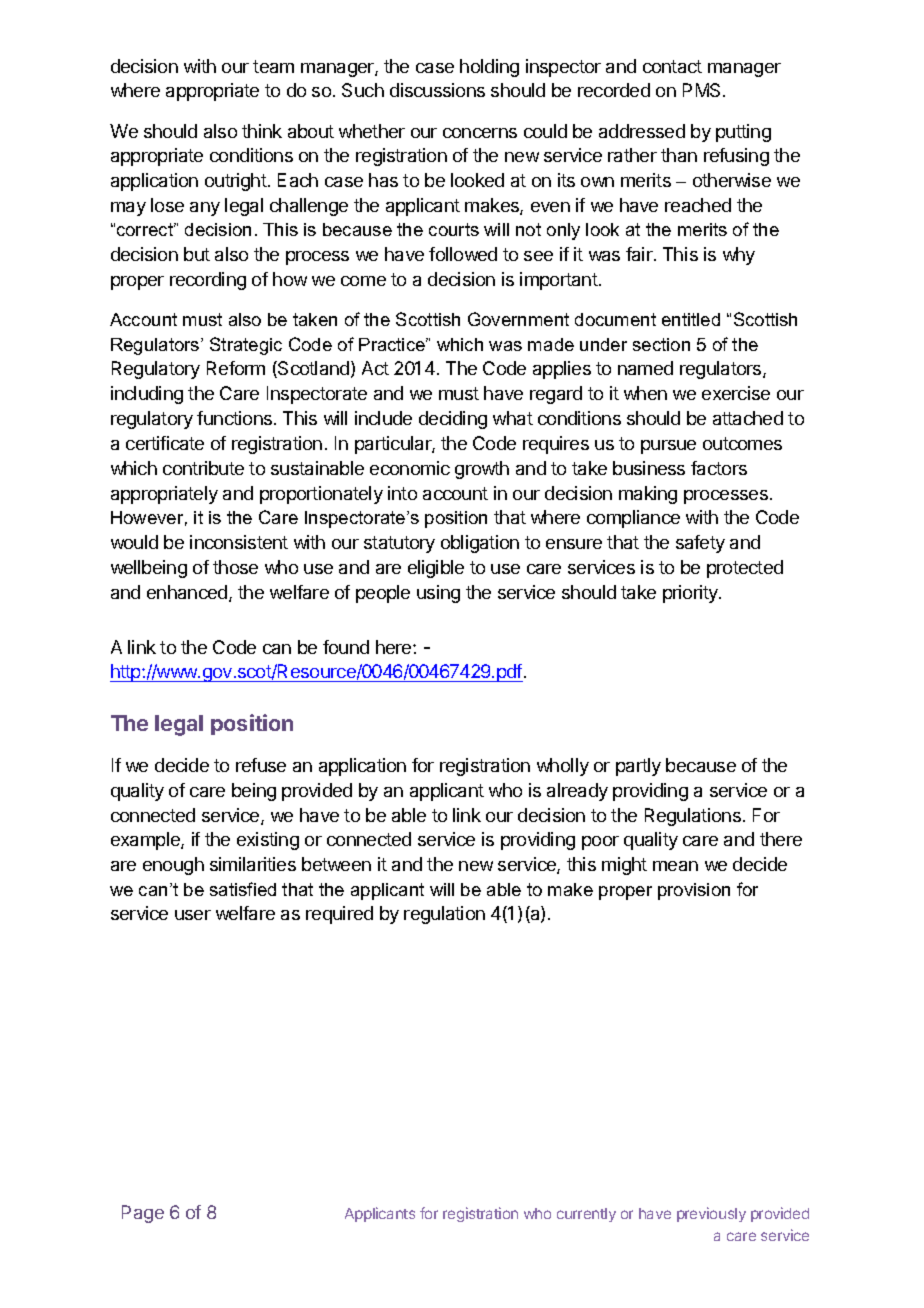 This document has height=1308, width=924. What do you see at coordinates (203, 468) in the document?
I see `contribute` at bounding box center [203, 468].
